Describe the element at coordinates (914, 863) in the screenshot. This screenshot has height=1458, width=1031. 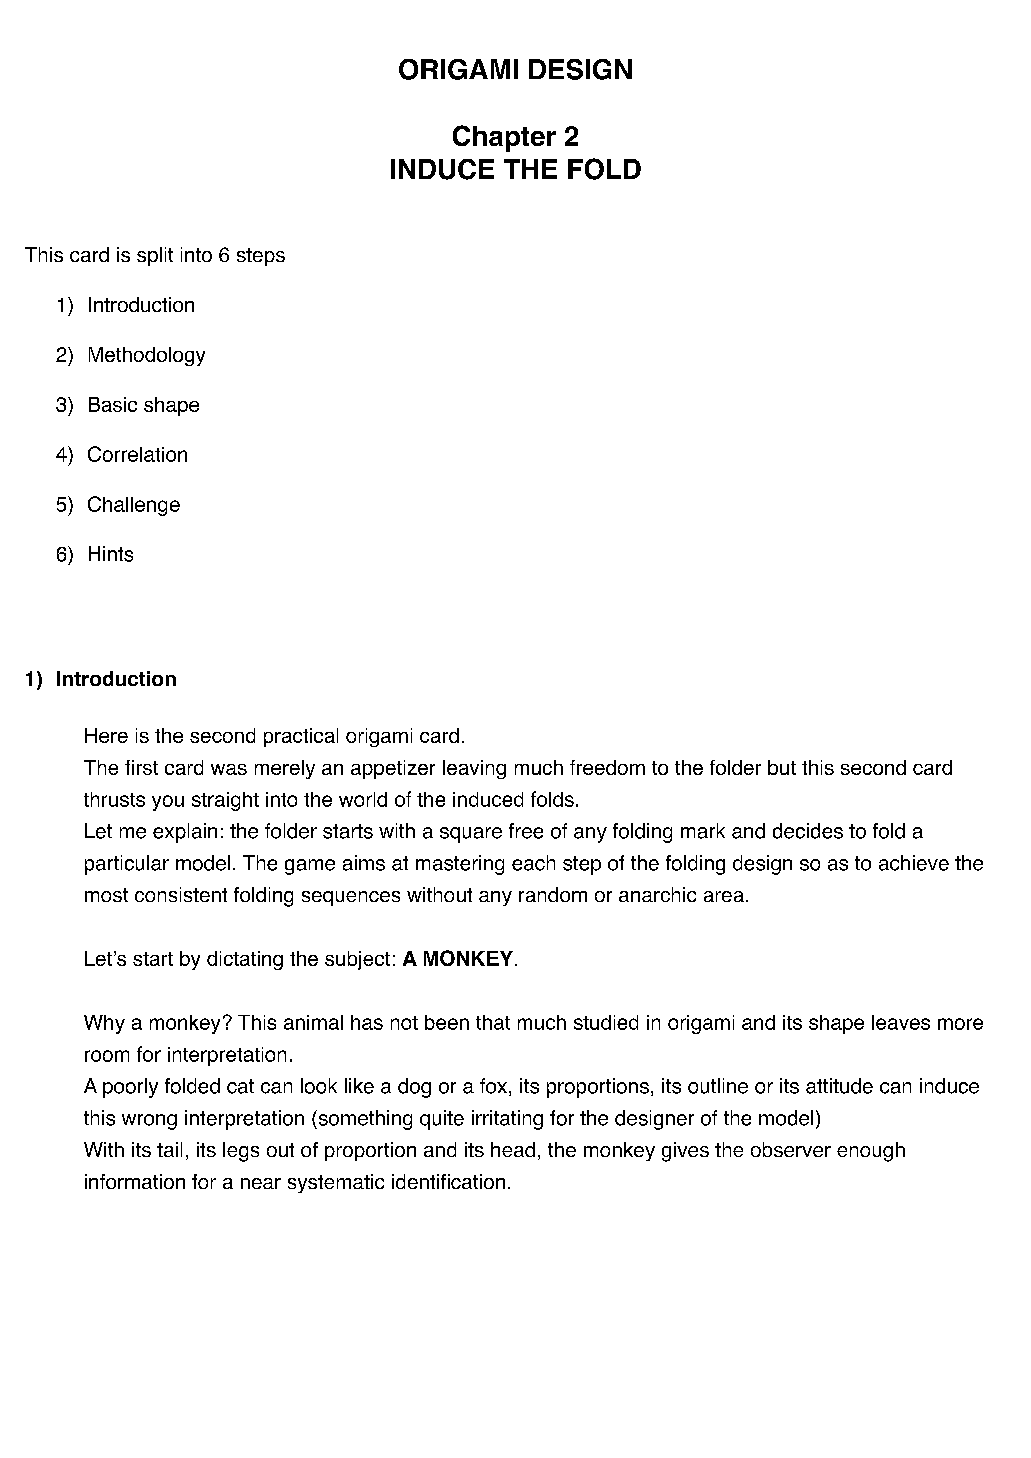
I see `achieve` at that location.
